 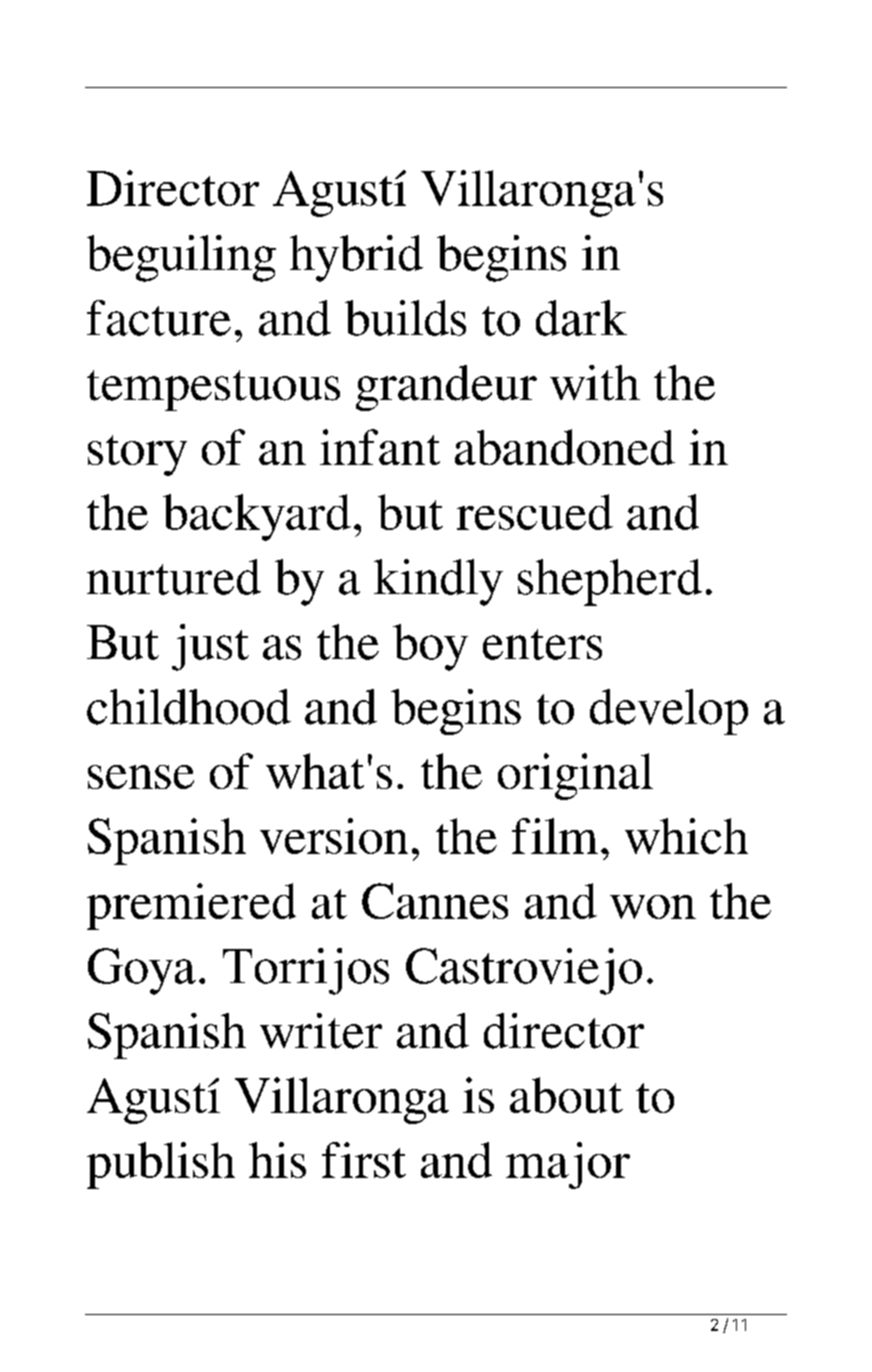 I want to click on beguiling, so click(x=181, y=258).
